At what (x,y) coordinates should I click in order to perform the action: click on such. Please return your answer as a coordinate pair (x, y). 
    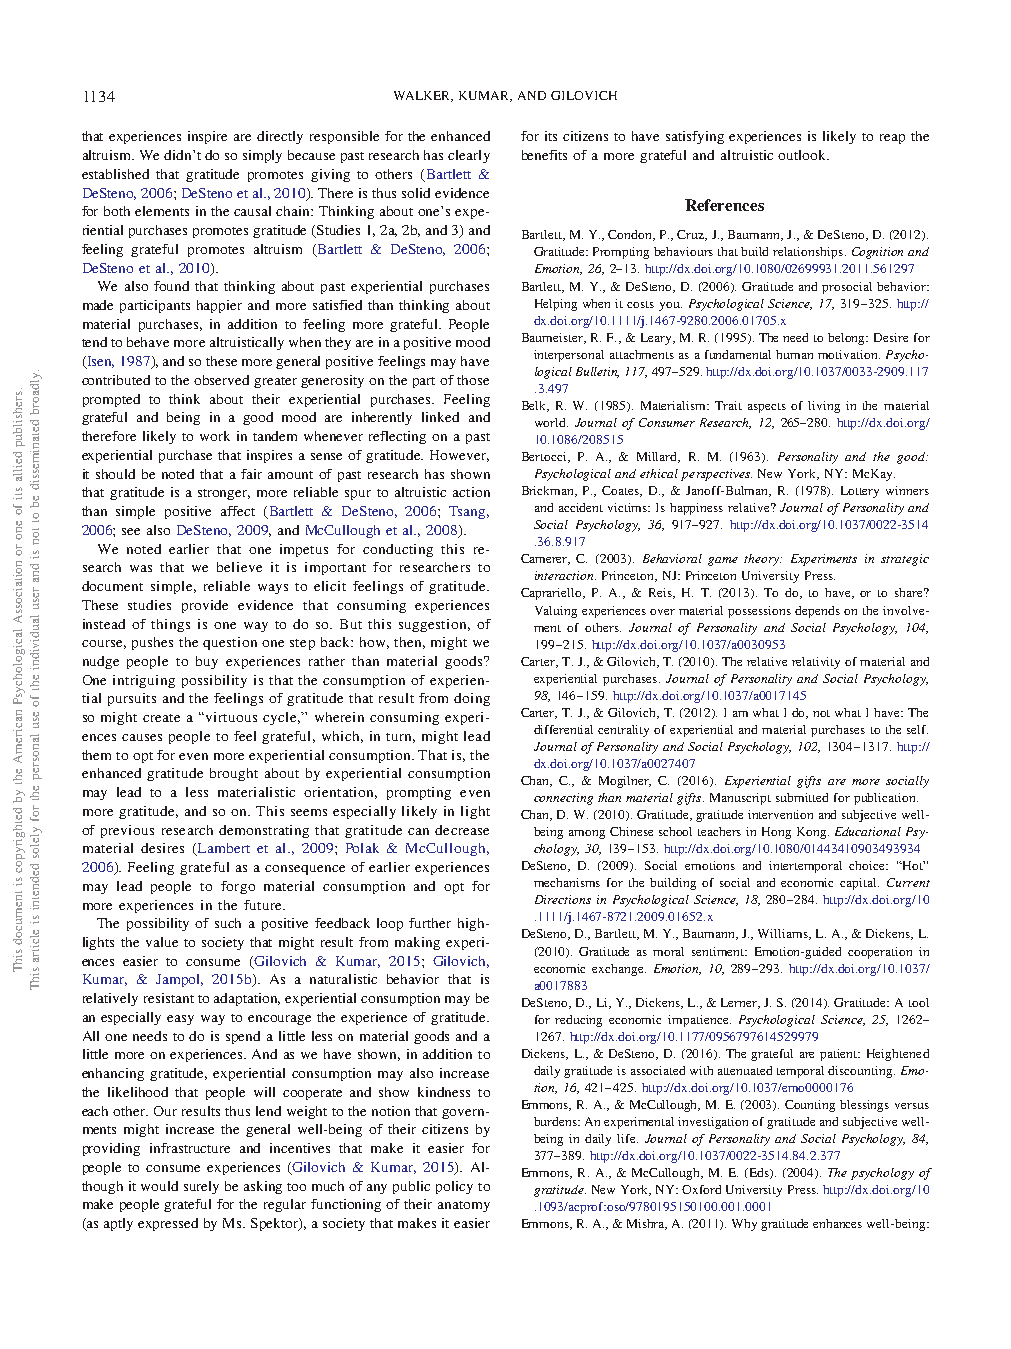
    Looking at the image, I should click on (228, 923).
